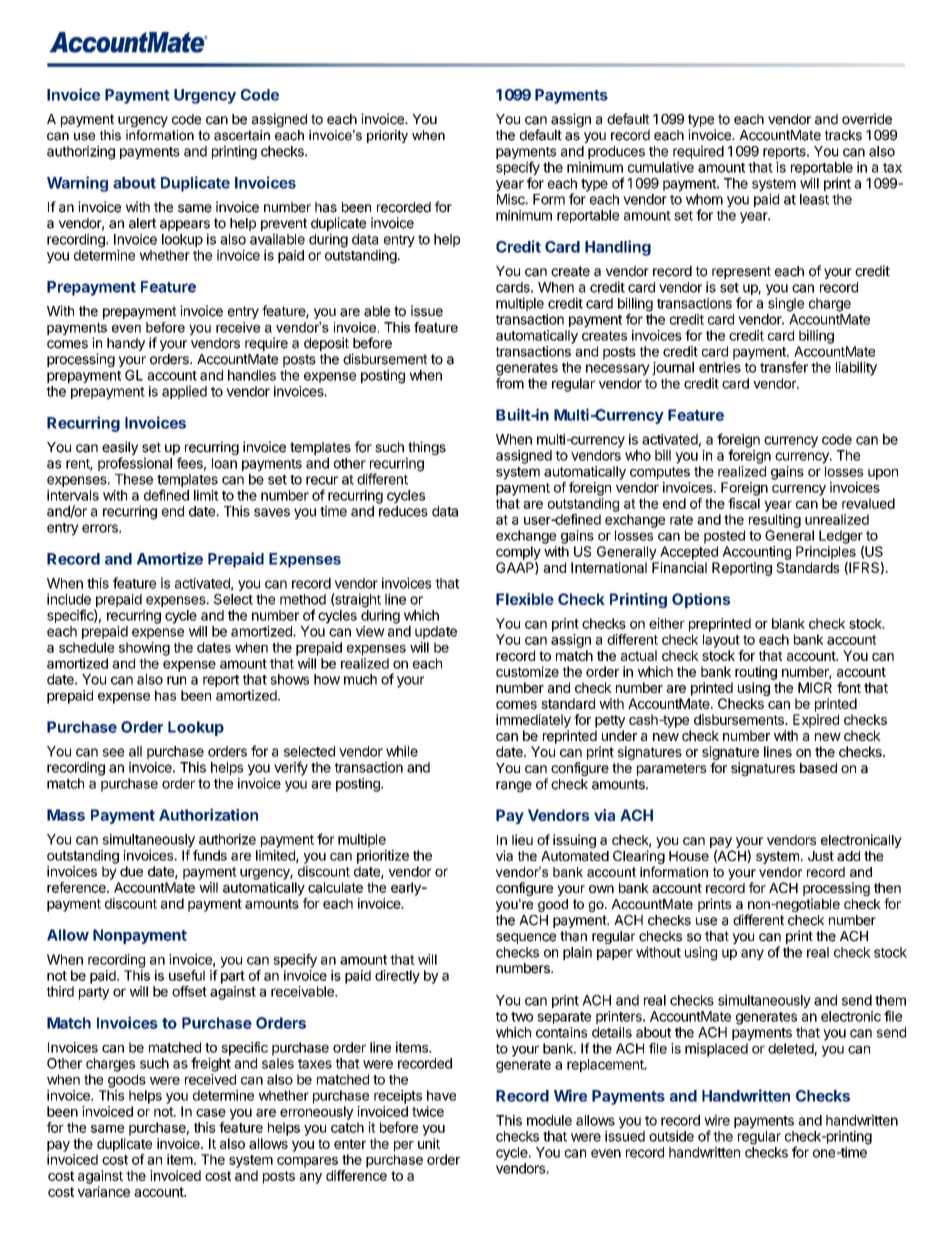 The width and height of the screenshot is (952, 1233). What do you see at coordinates (387, 136) in the screenshot?
I see `priority` at bounding box center [387, 136].
